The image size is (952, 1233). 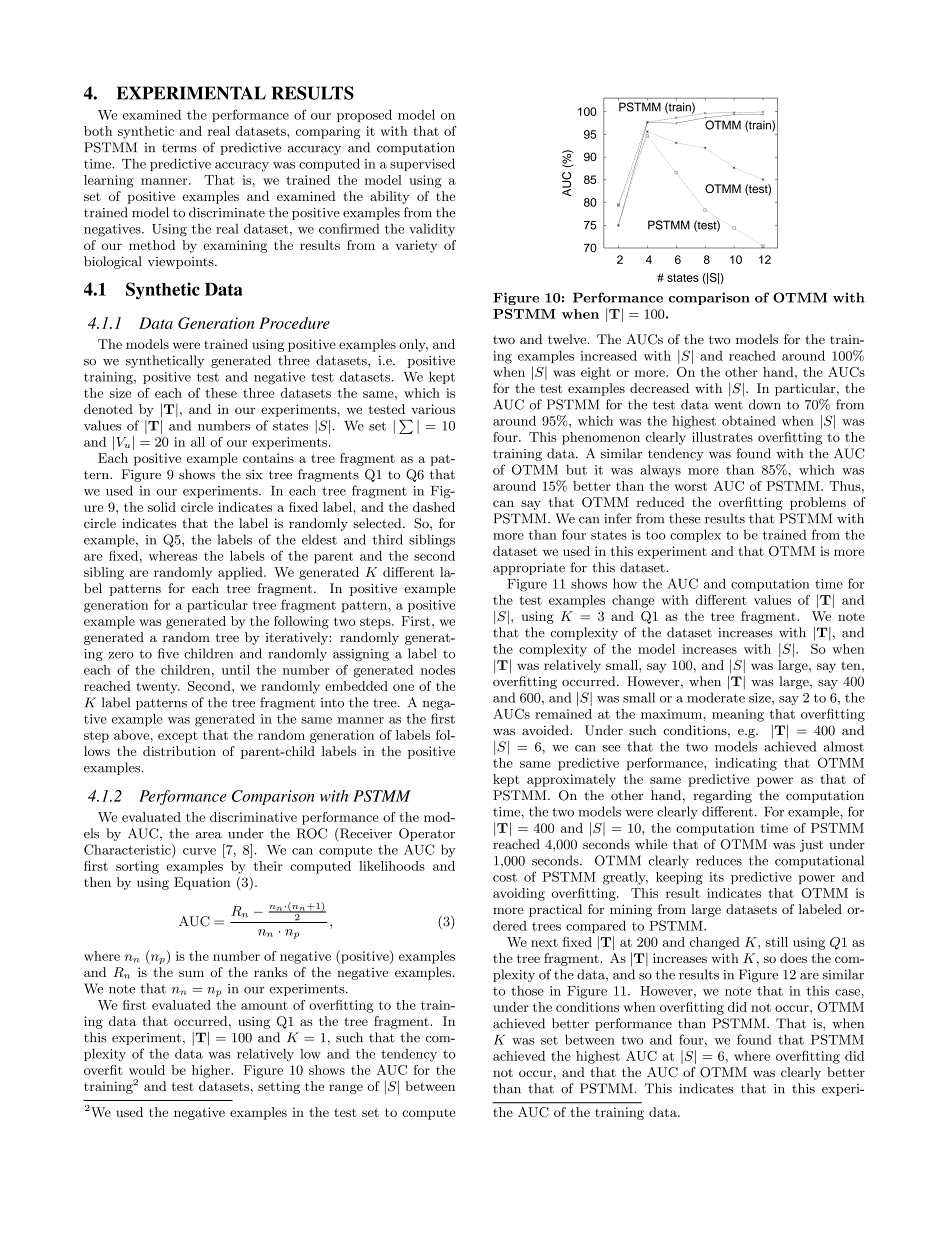 I want to click on higher, so click(x=212, y=1071).
